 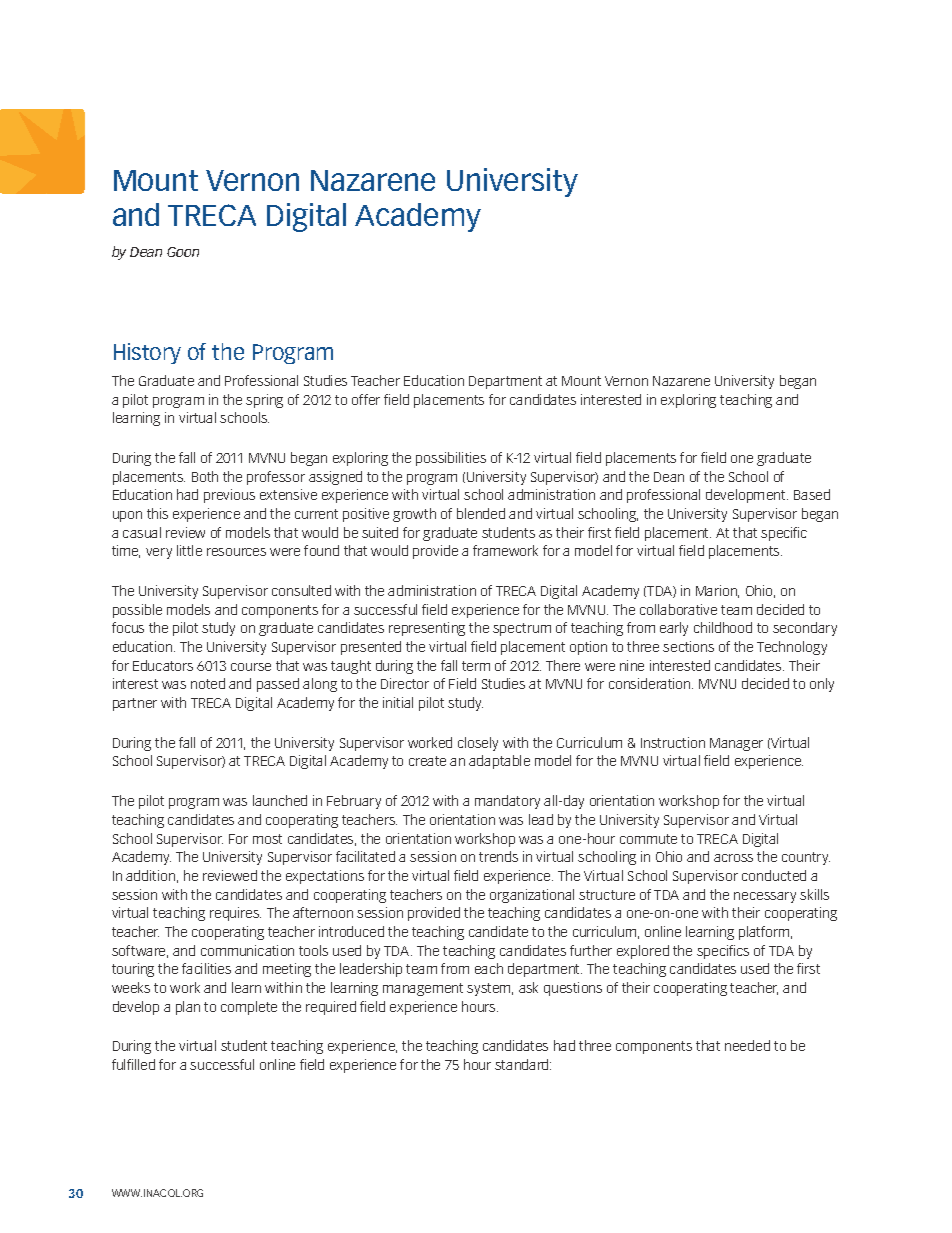 I want to click on term, so click(x=476, y=666).
